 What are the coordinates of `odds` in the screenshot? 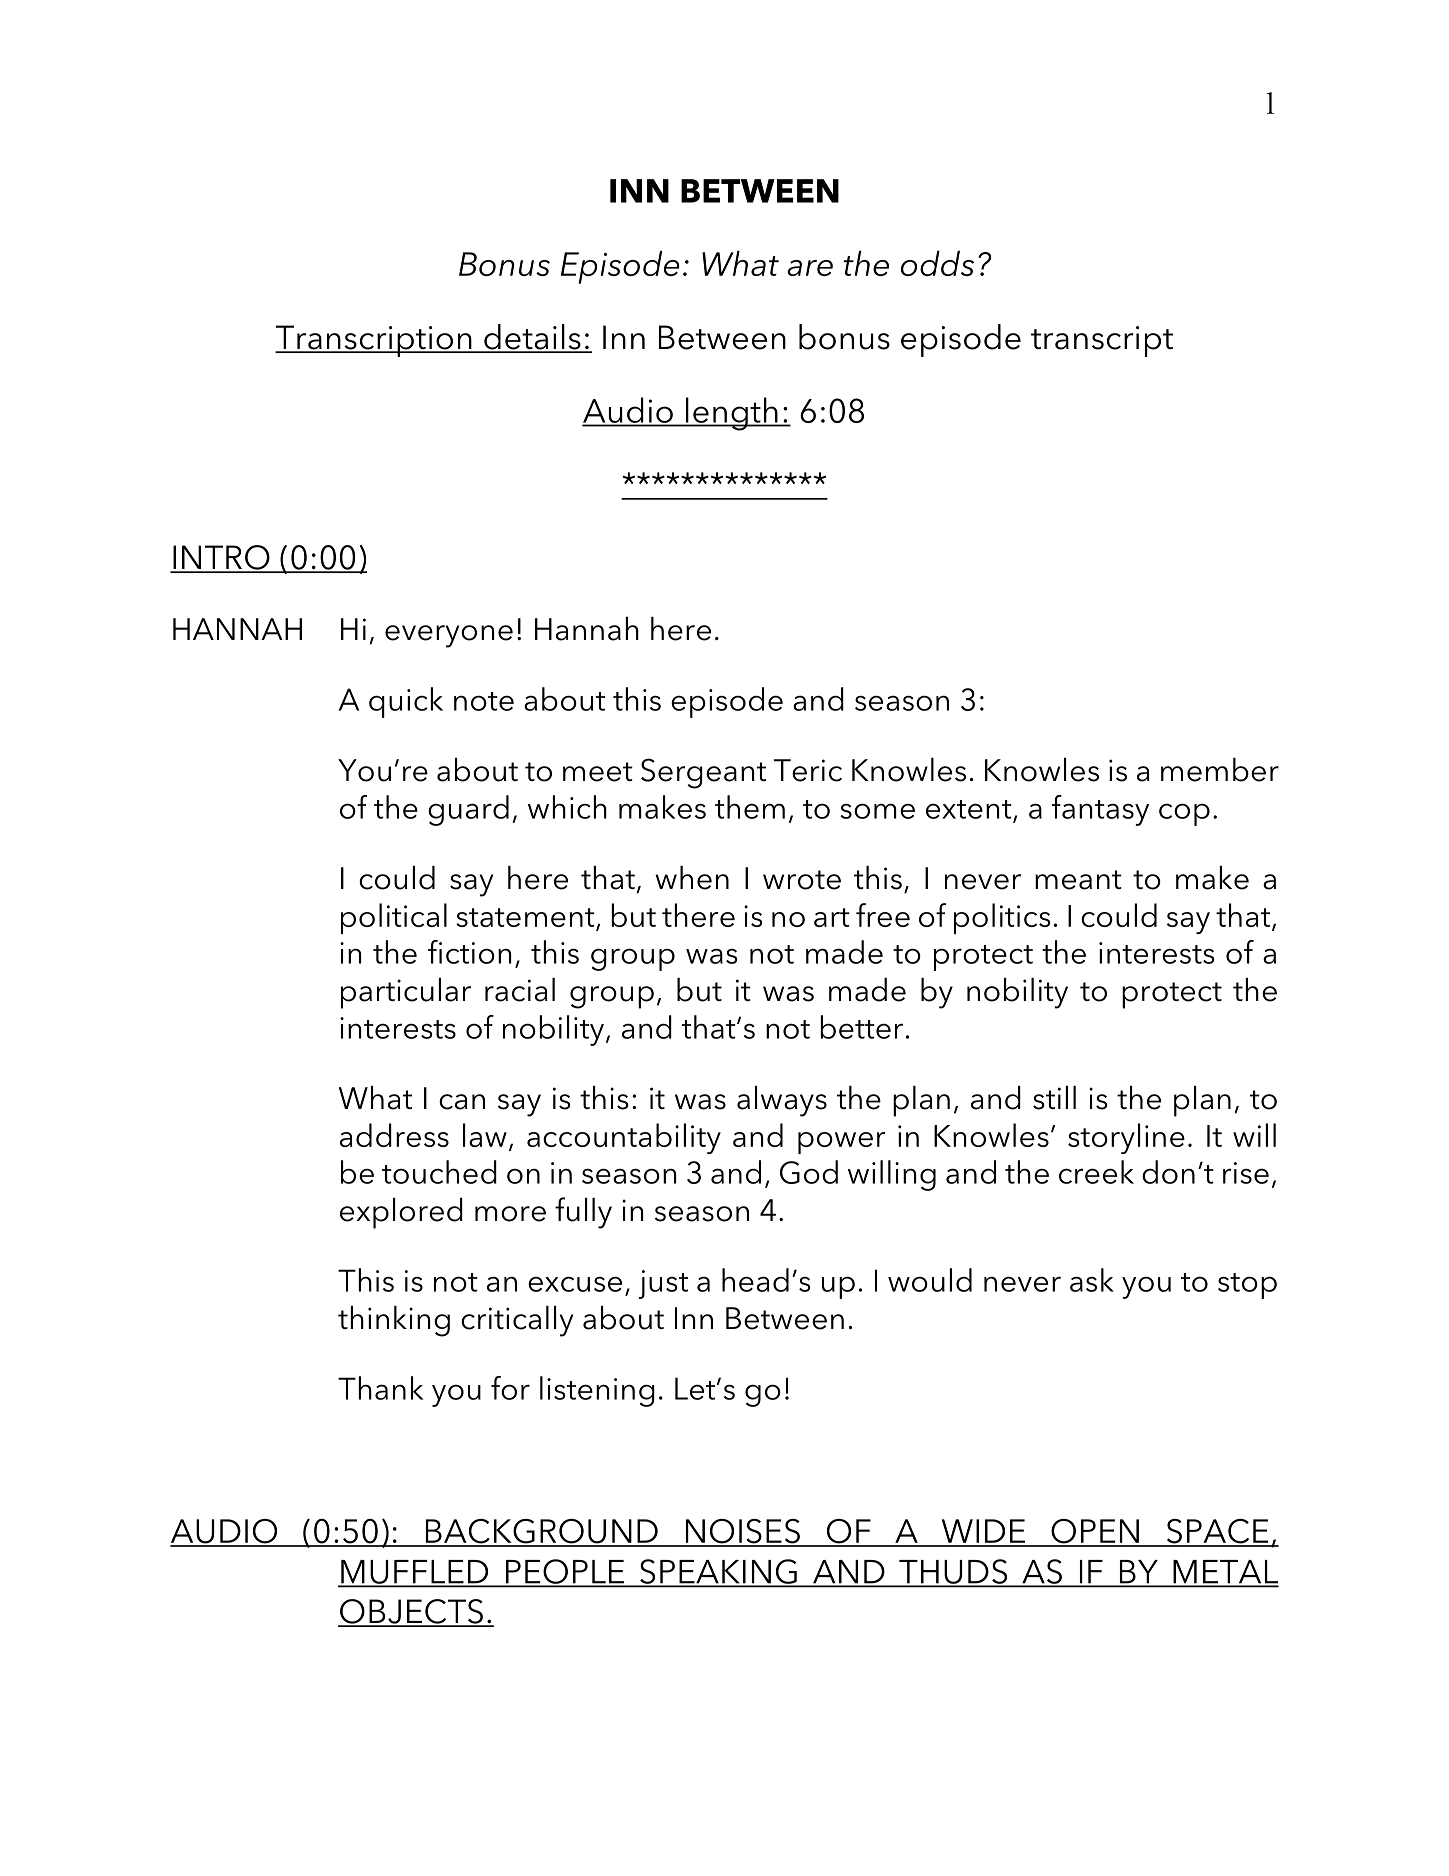 It's located at (937, 263).
